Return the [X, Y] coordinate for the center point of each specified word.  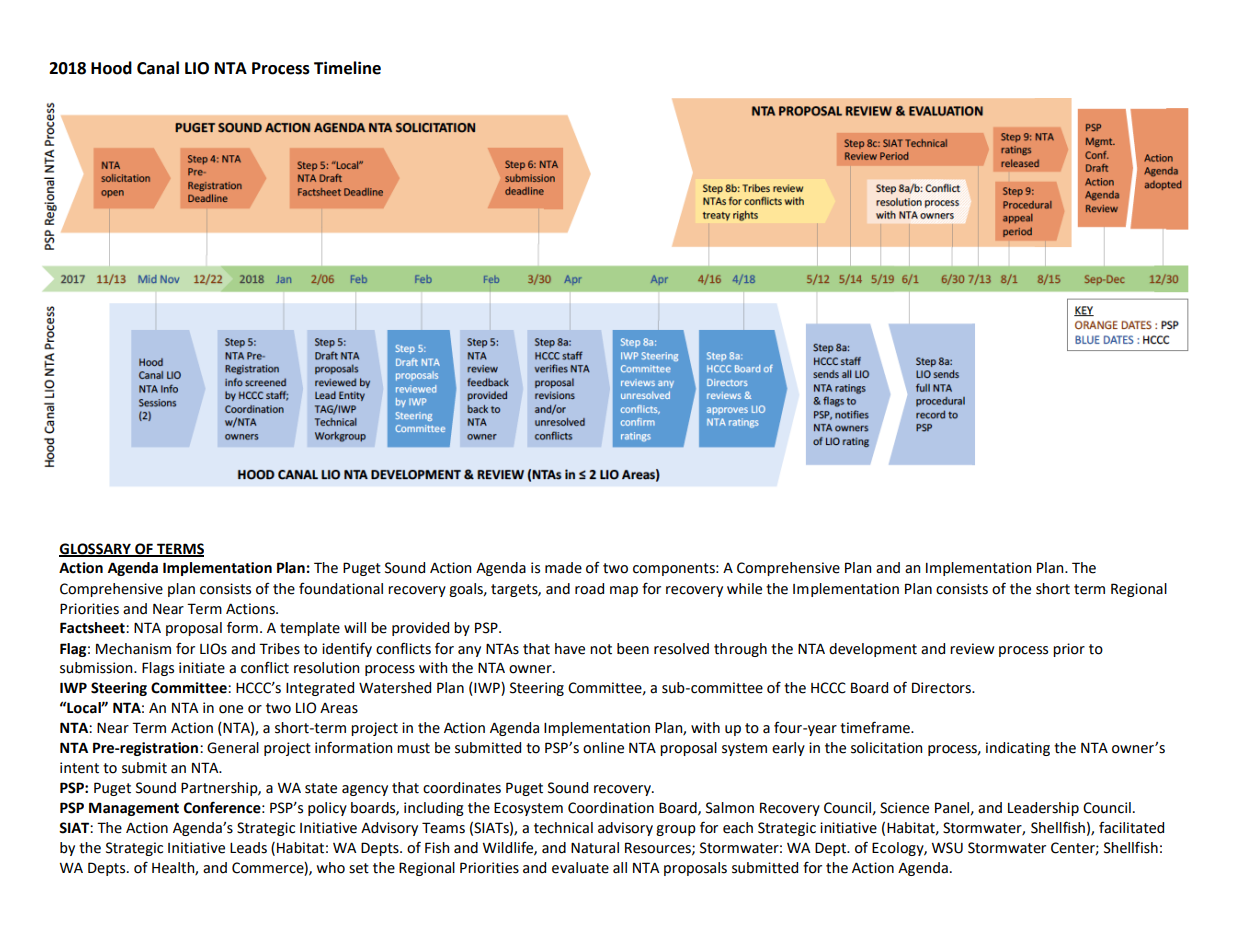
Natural [595, 848]
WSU [947, 848]
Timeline [347, 68]
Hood [111, 68]
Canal [158, 68]
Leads [248, 848]
